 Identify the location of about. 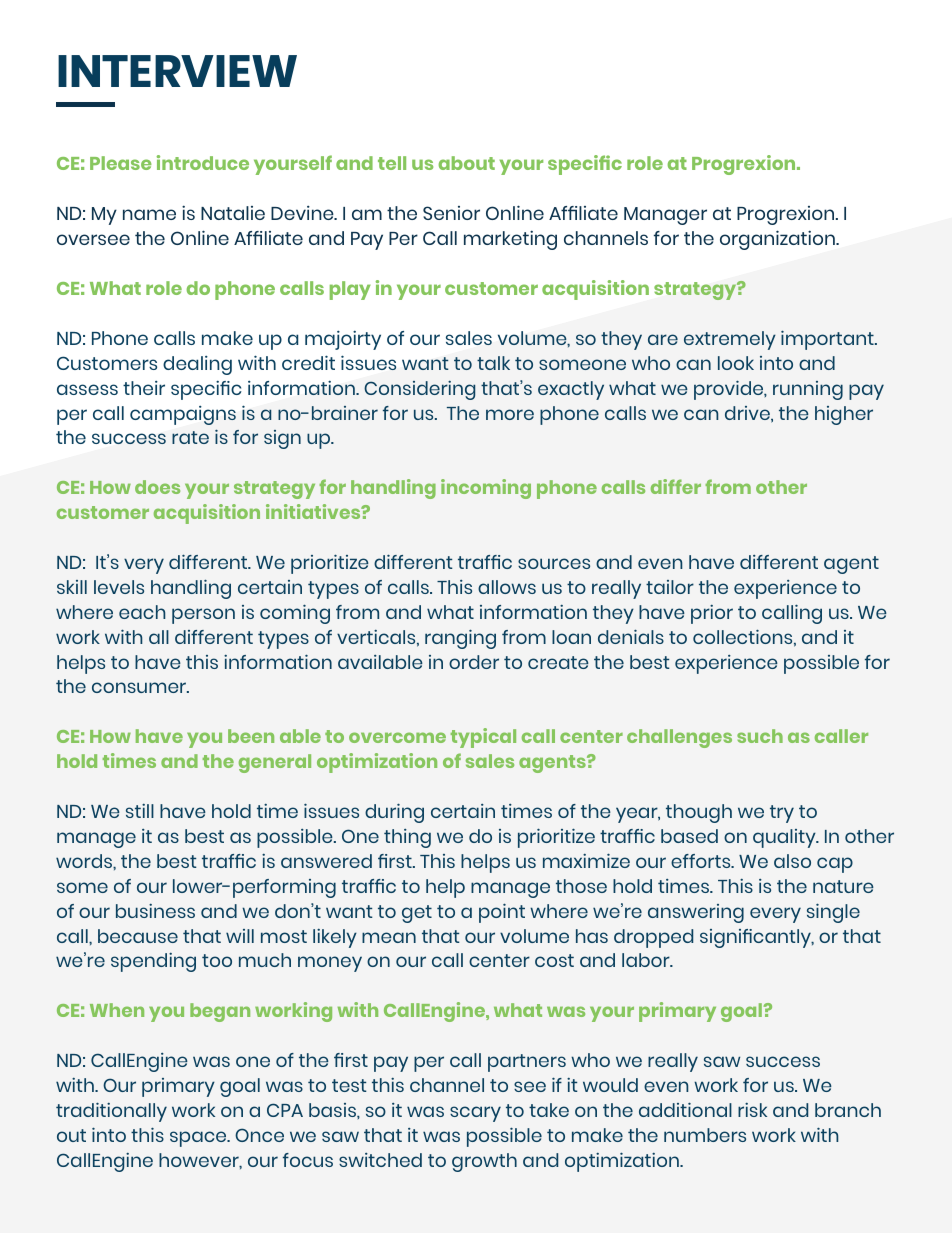
(467, 163).
